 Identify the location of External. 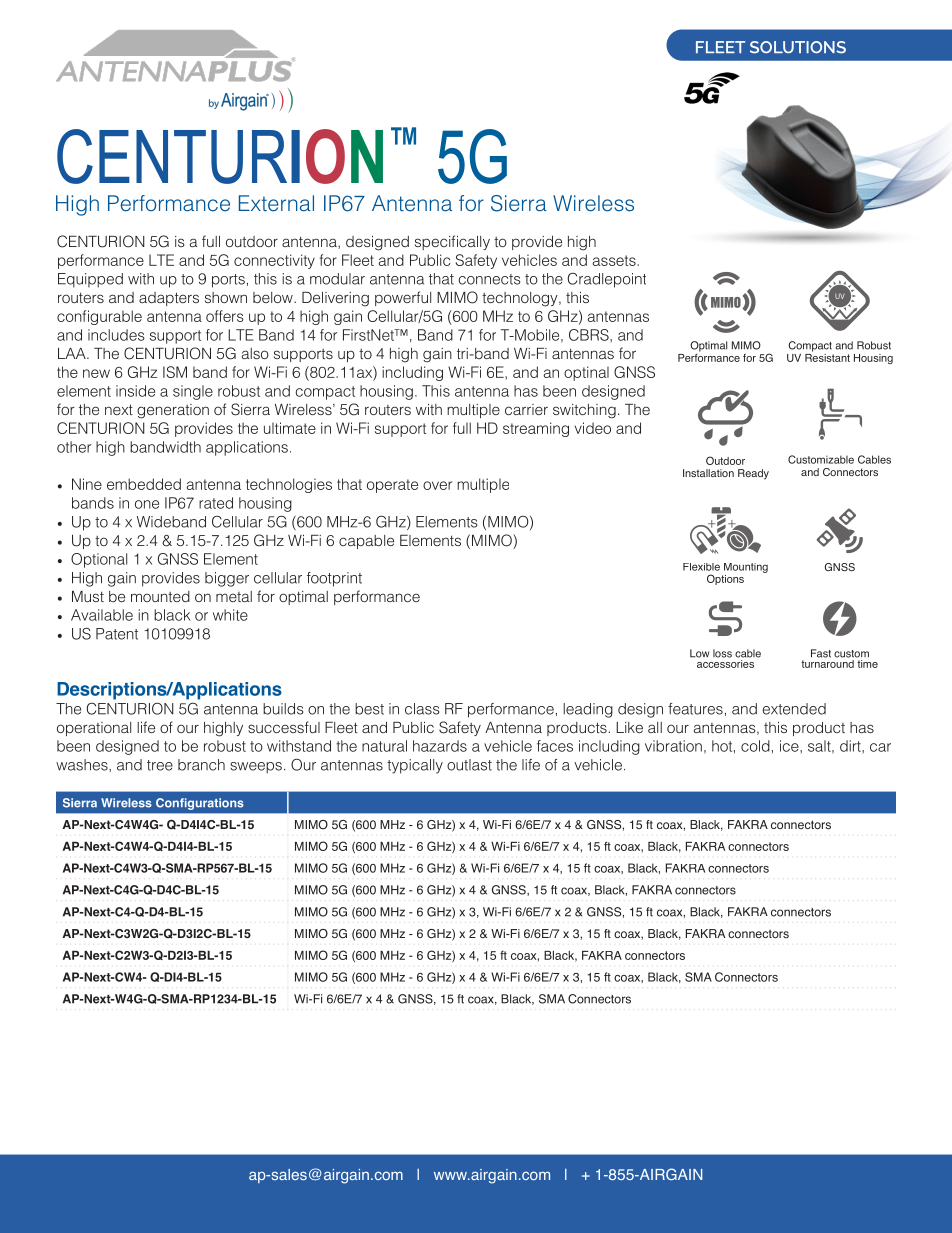
(276, 203).
